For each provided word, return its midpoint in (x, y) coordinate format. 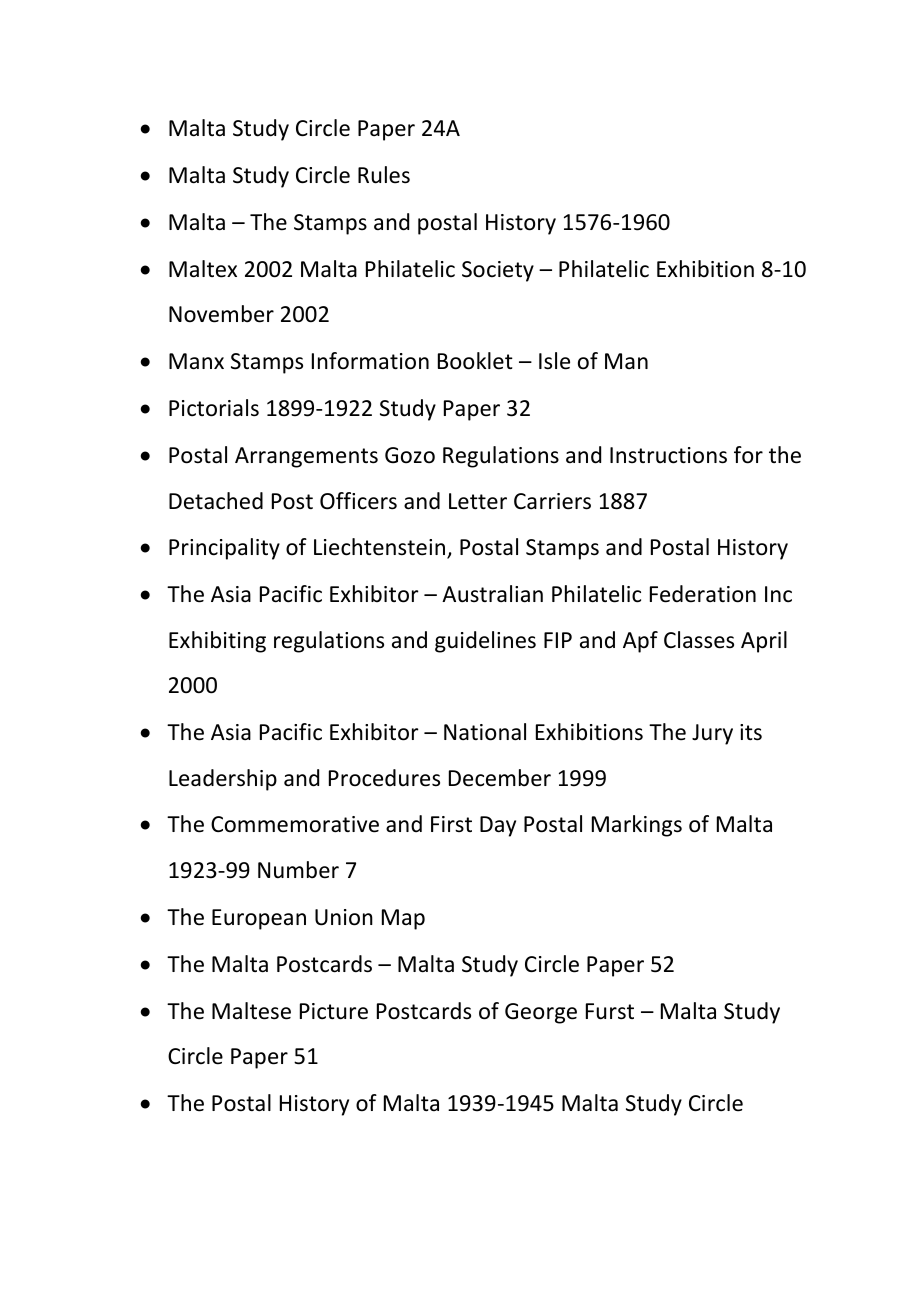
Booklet (475, 361)
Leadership (223, 780)
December (500, 778)
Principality (224, 549)
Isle (554, 361)
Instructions (668, 455)
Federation (703, 594)
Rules (384, 175)
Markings (637, 826)
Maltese (251, 1011)
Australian (492, 594)
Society (498, 271)
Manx (196, 361)
